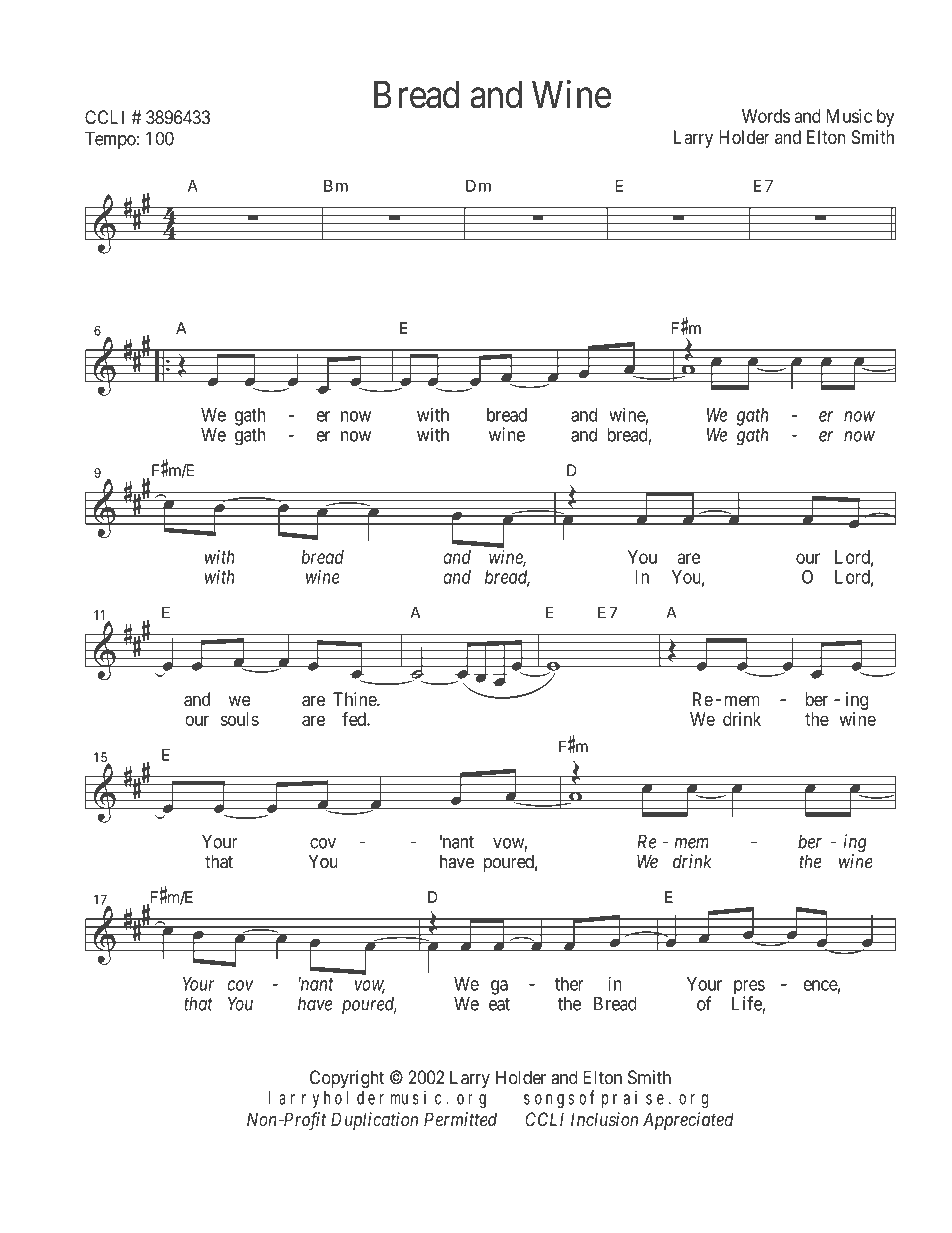 The image size is (952, 1233). What do you see at coordinates (749, 988) in the document?
I see `pres` at bounding box center [749, 988].
